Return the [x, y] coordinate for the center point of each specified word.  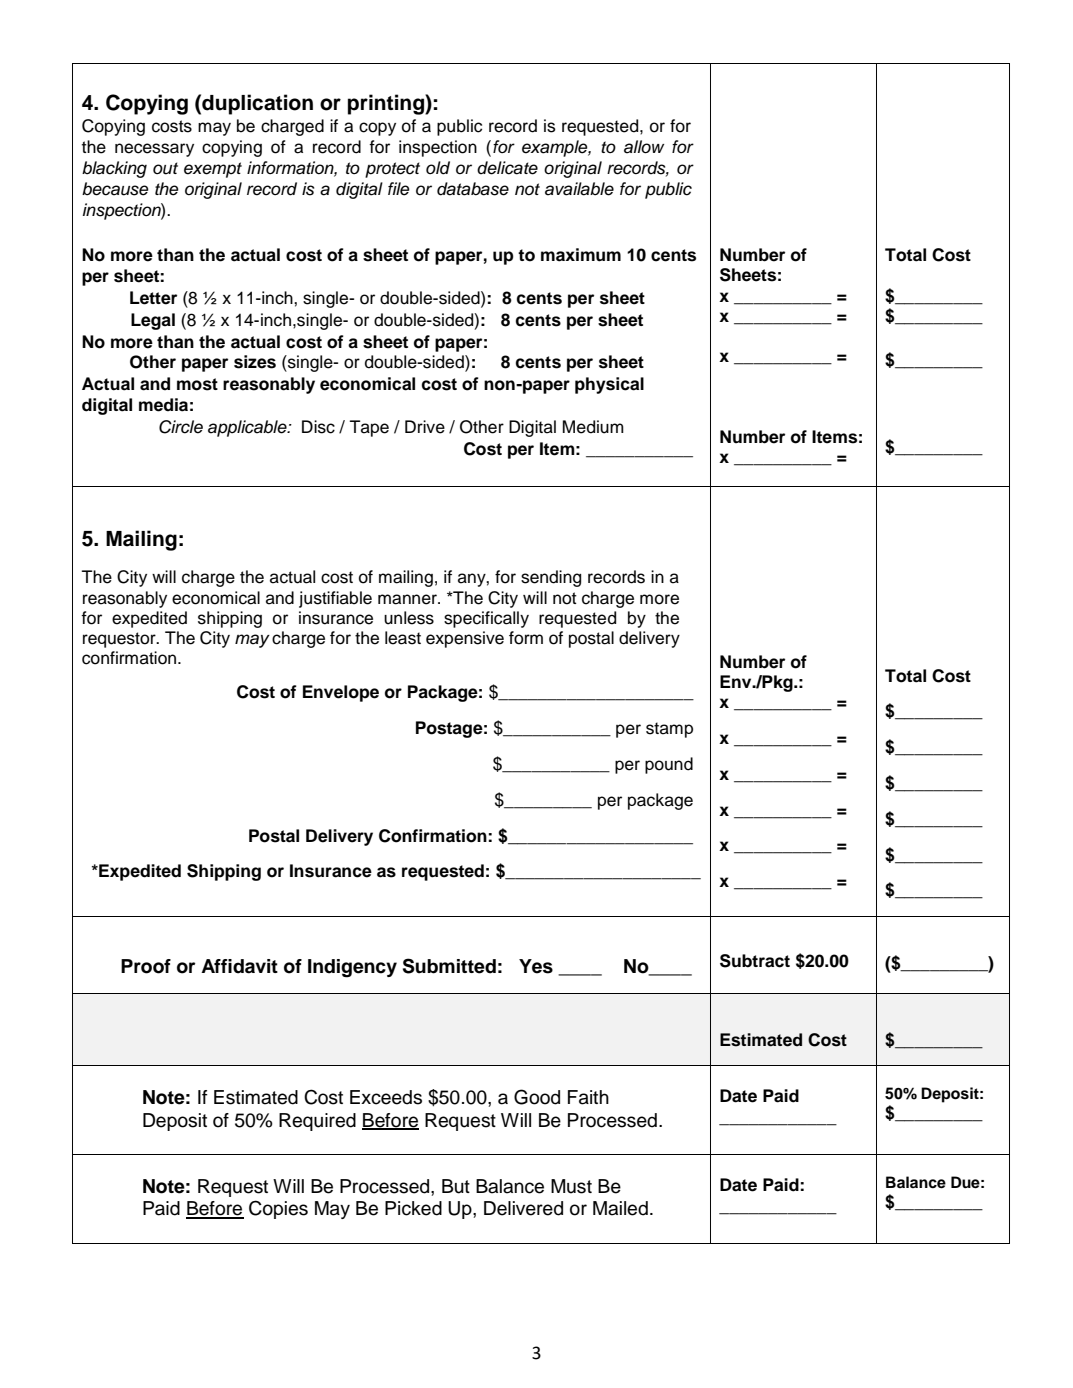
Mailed [620, 1208]
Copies [278, 1209]
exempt [213, 170]
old [438, 168]
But [456, 1186]
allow [644, 147]
